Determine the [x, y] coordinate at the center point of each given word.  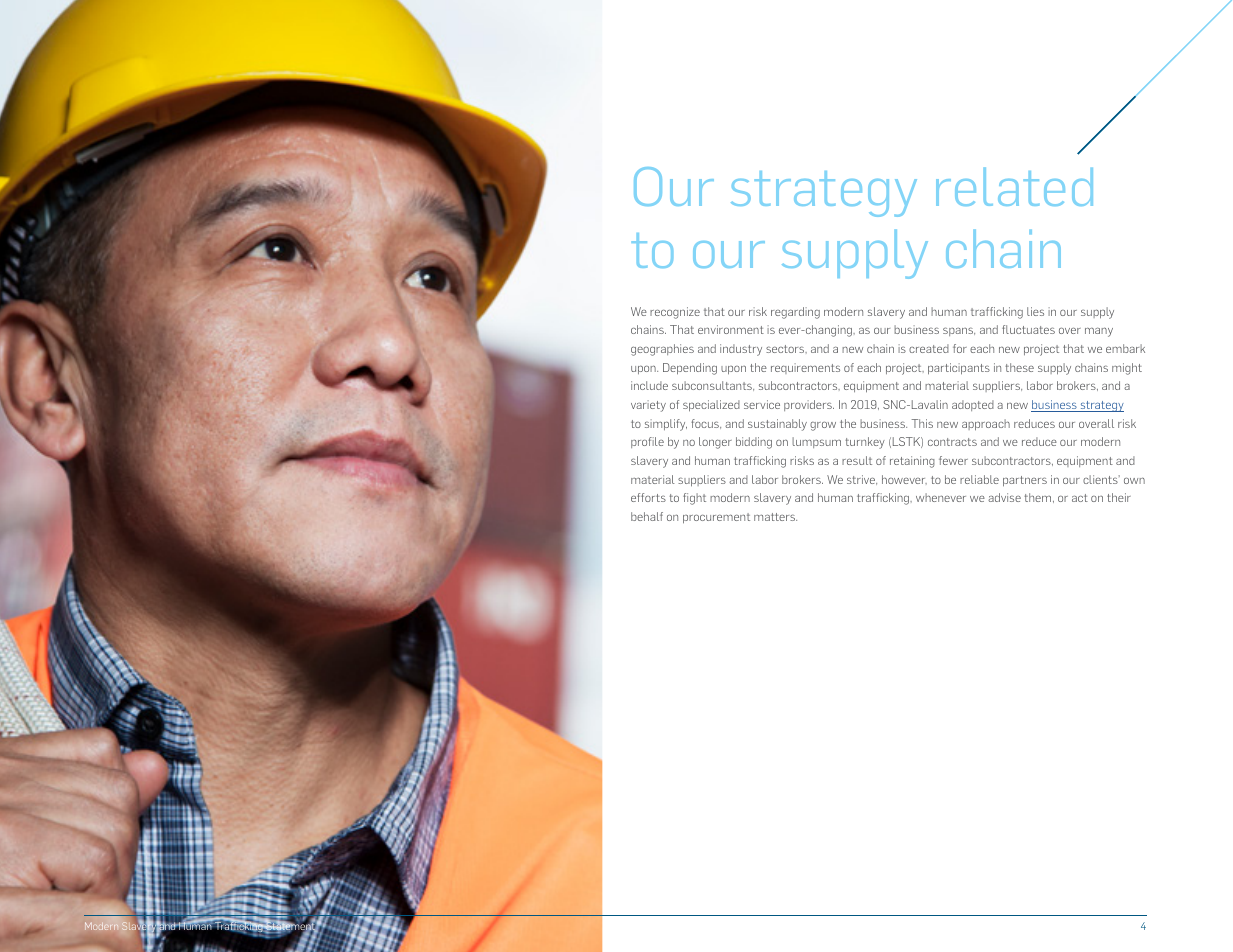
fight [694, 499]
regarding [795, 313]
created [929, 348]
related [1014, 186]
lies [1035, 311]
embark [1125, 348]
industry [741, 350]
